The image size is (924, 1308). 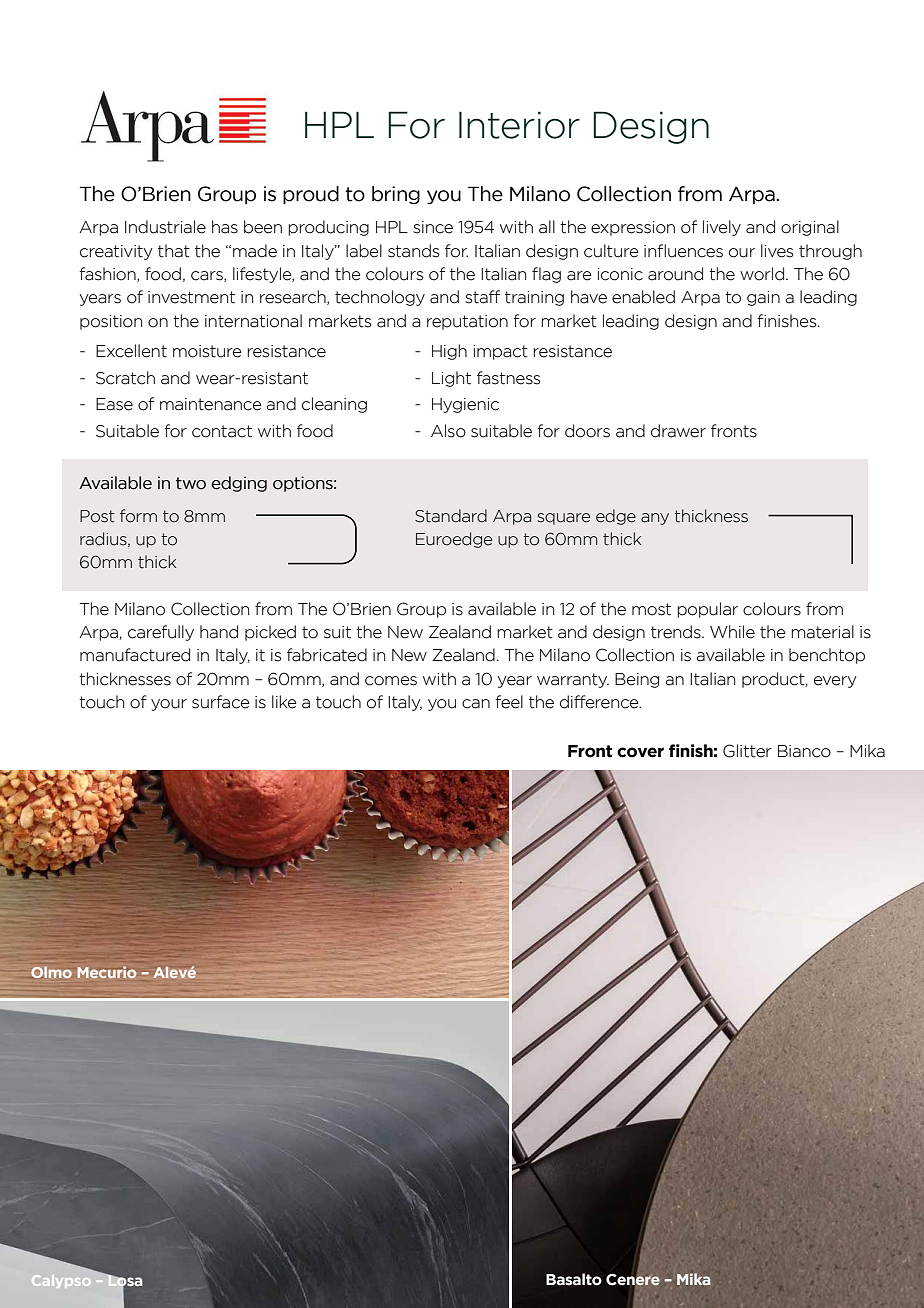 What do you see at coordinates (225, 227) in the screenshot?
I see `has` at bounding box center [225, 227].
